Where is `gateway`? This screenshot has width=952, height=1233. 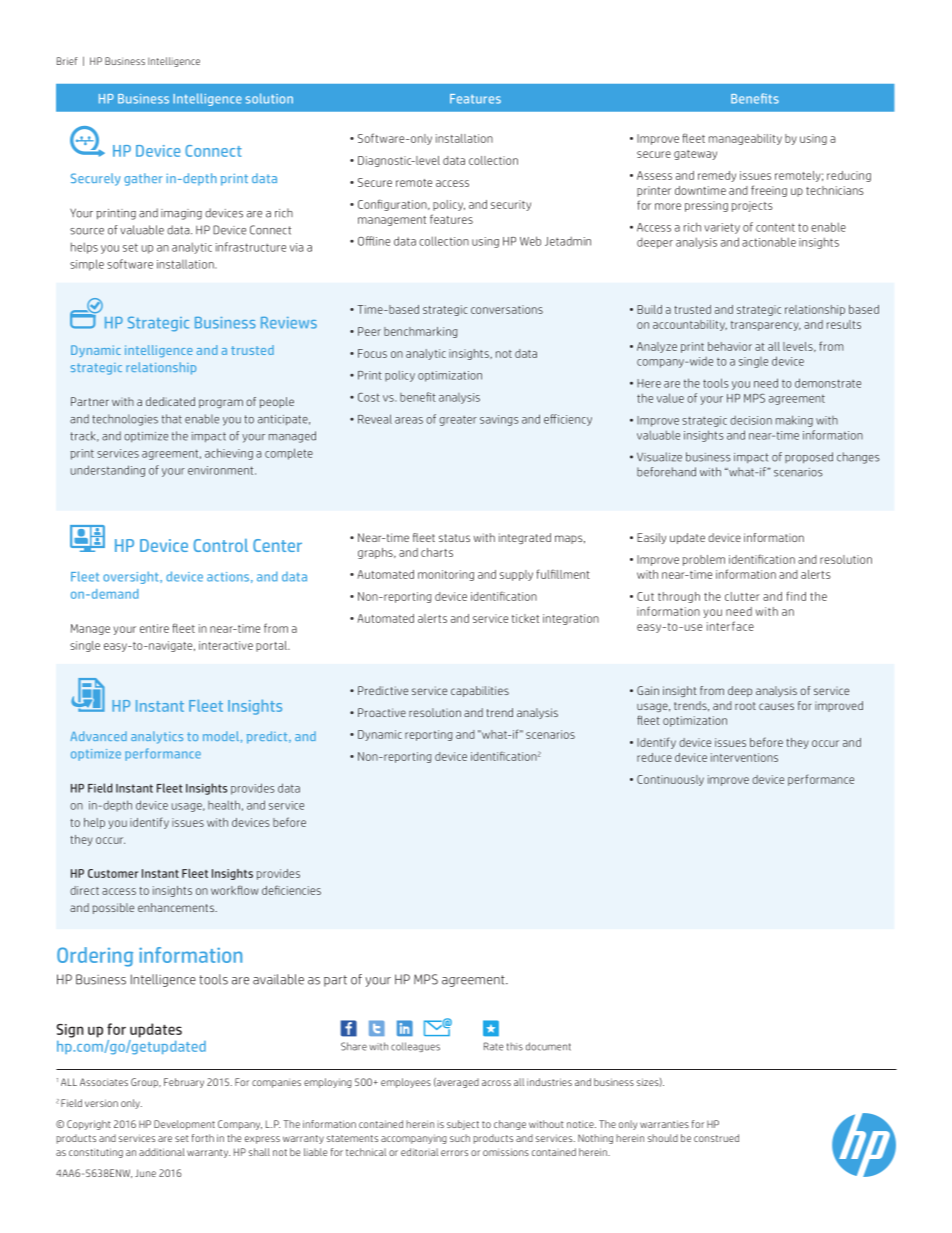
gateway is located at coordinates (695, 155).
